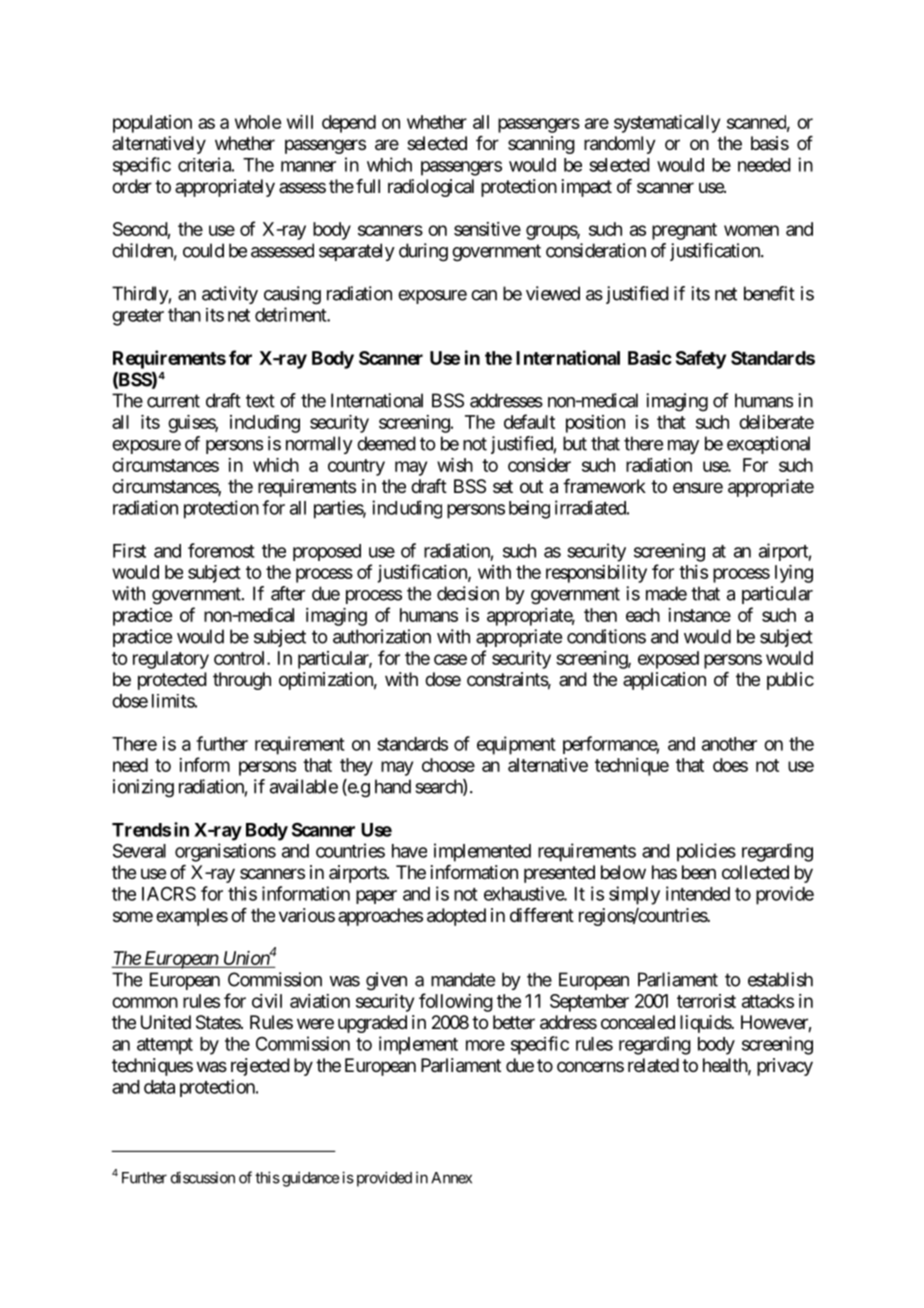 This page has width=924, height=1308. I want to click on radiological, so click(431, 188).
